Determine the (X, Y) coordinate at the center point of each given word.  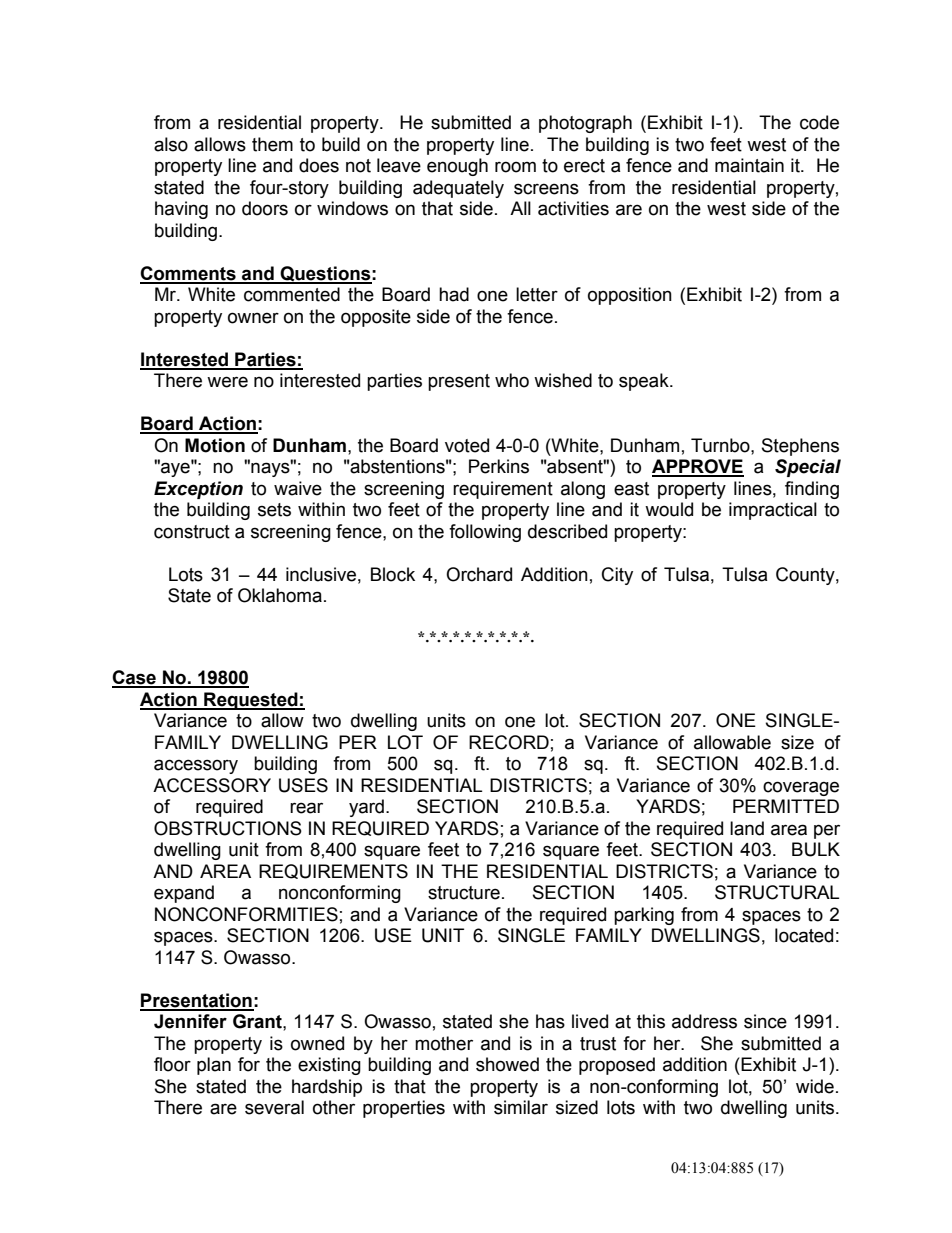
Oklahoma (280, 595)
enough (457, 167)
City (617, 576)
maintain (749, 165)
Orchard (479, 574)
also (171, 144)
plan (214, 1066)
